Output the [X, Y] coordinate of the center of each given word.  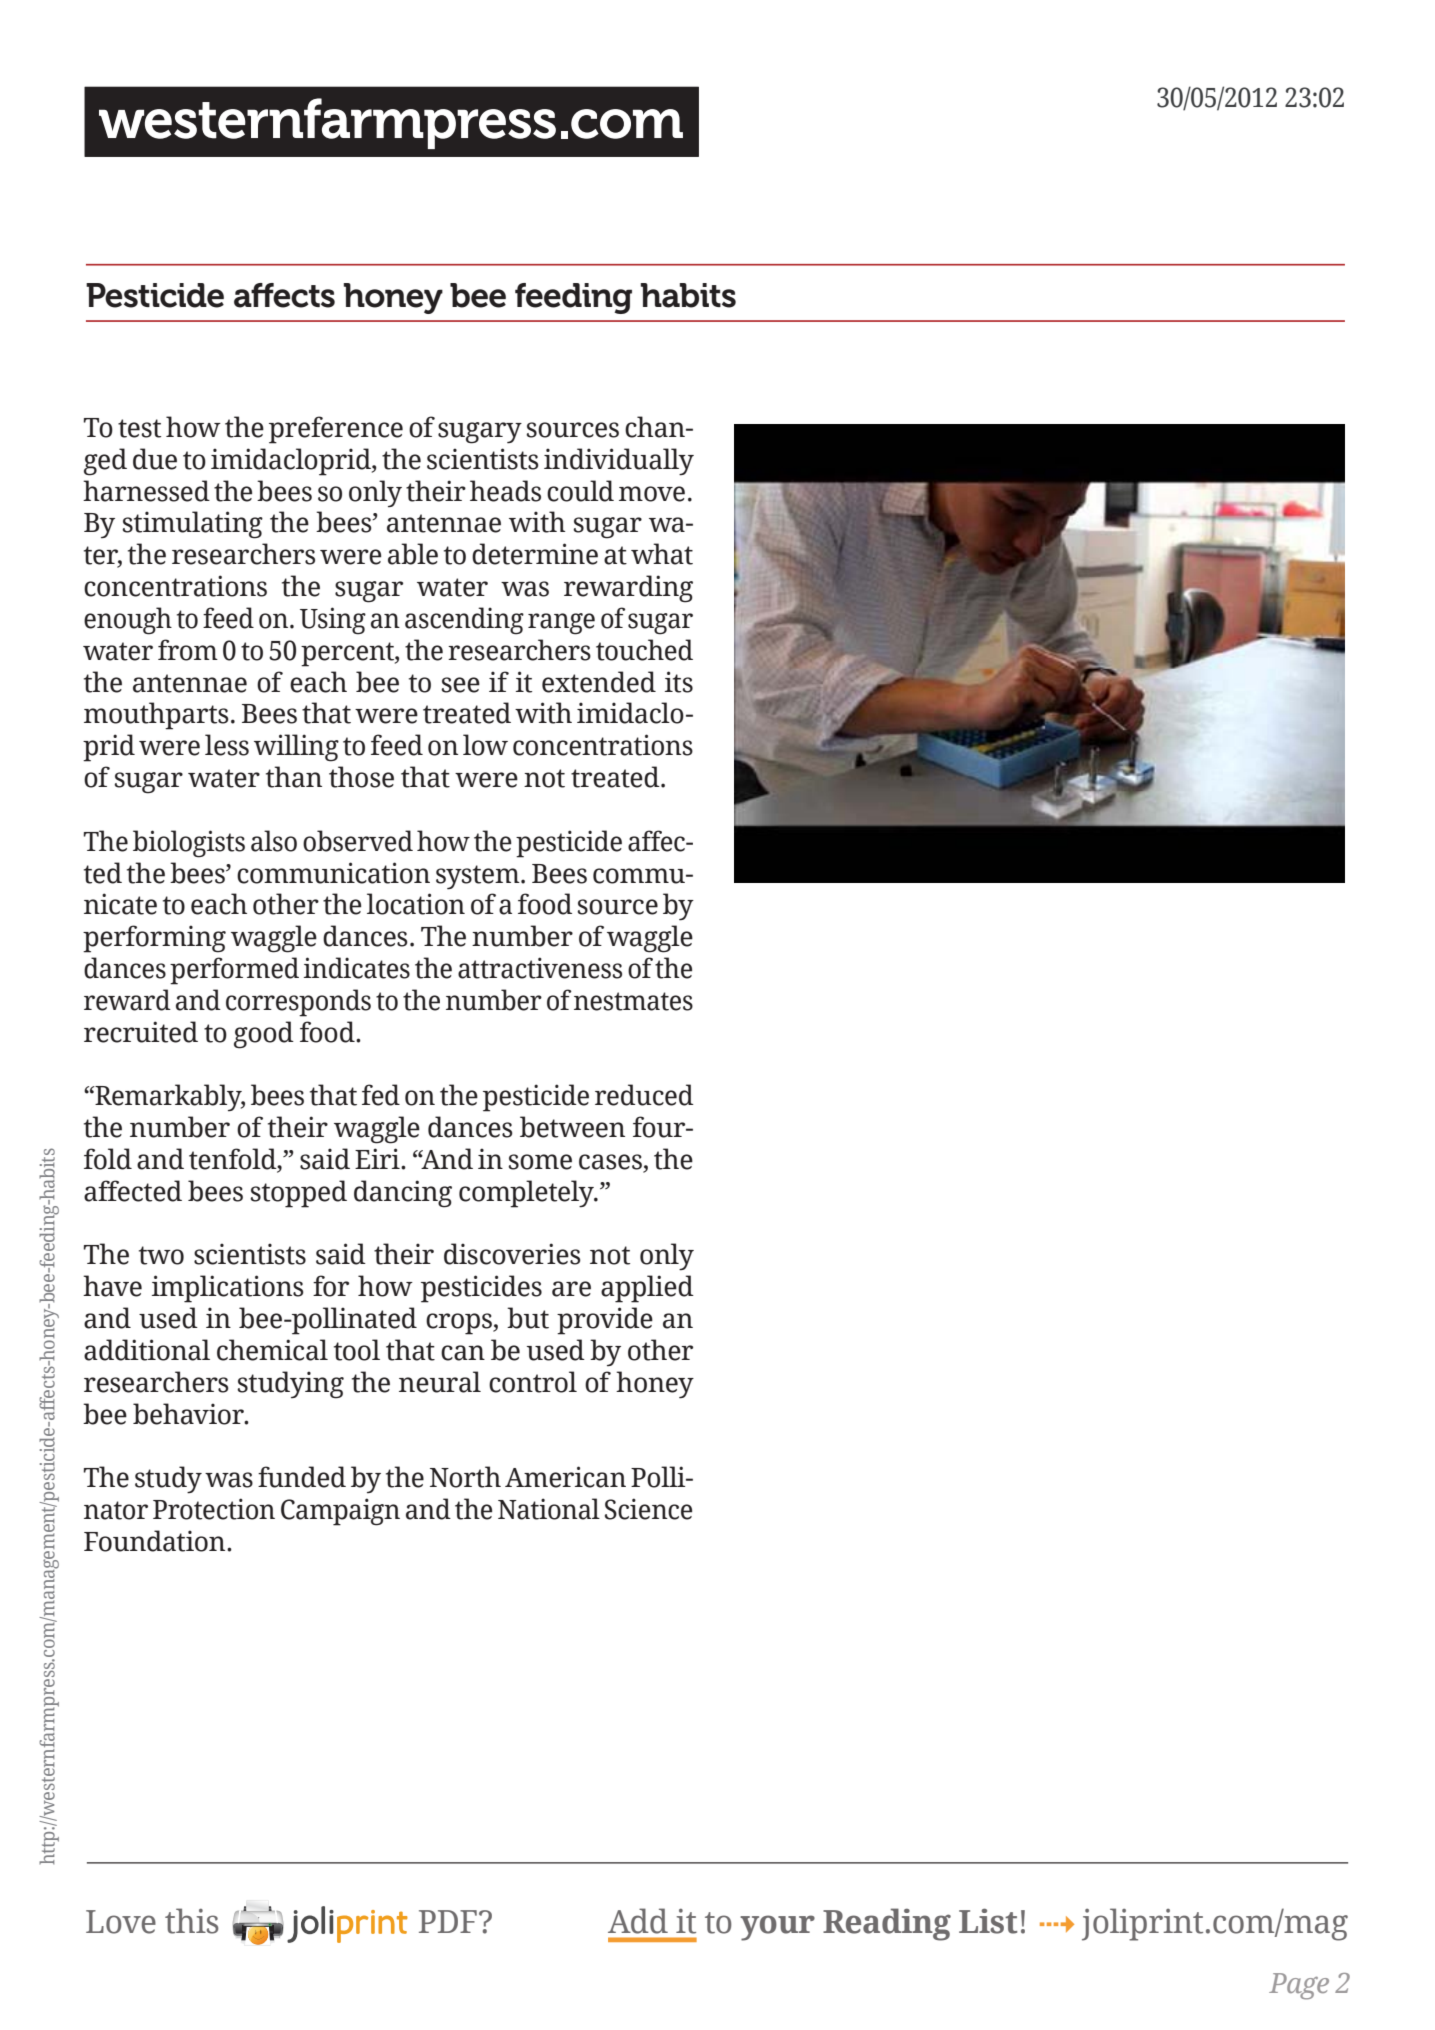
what [662, 554]
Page [1299, 1986]
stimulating [192, 525]
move [652, 494]
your [777, 1928]
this [192, 1921]
